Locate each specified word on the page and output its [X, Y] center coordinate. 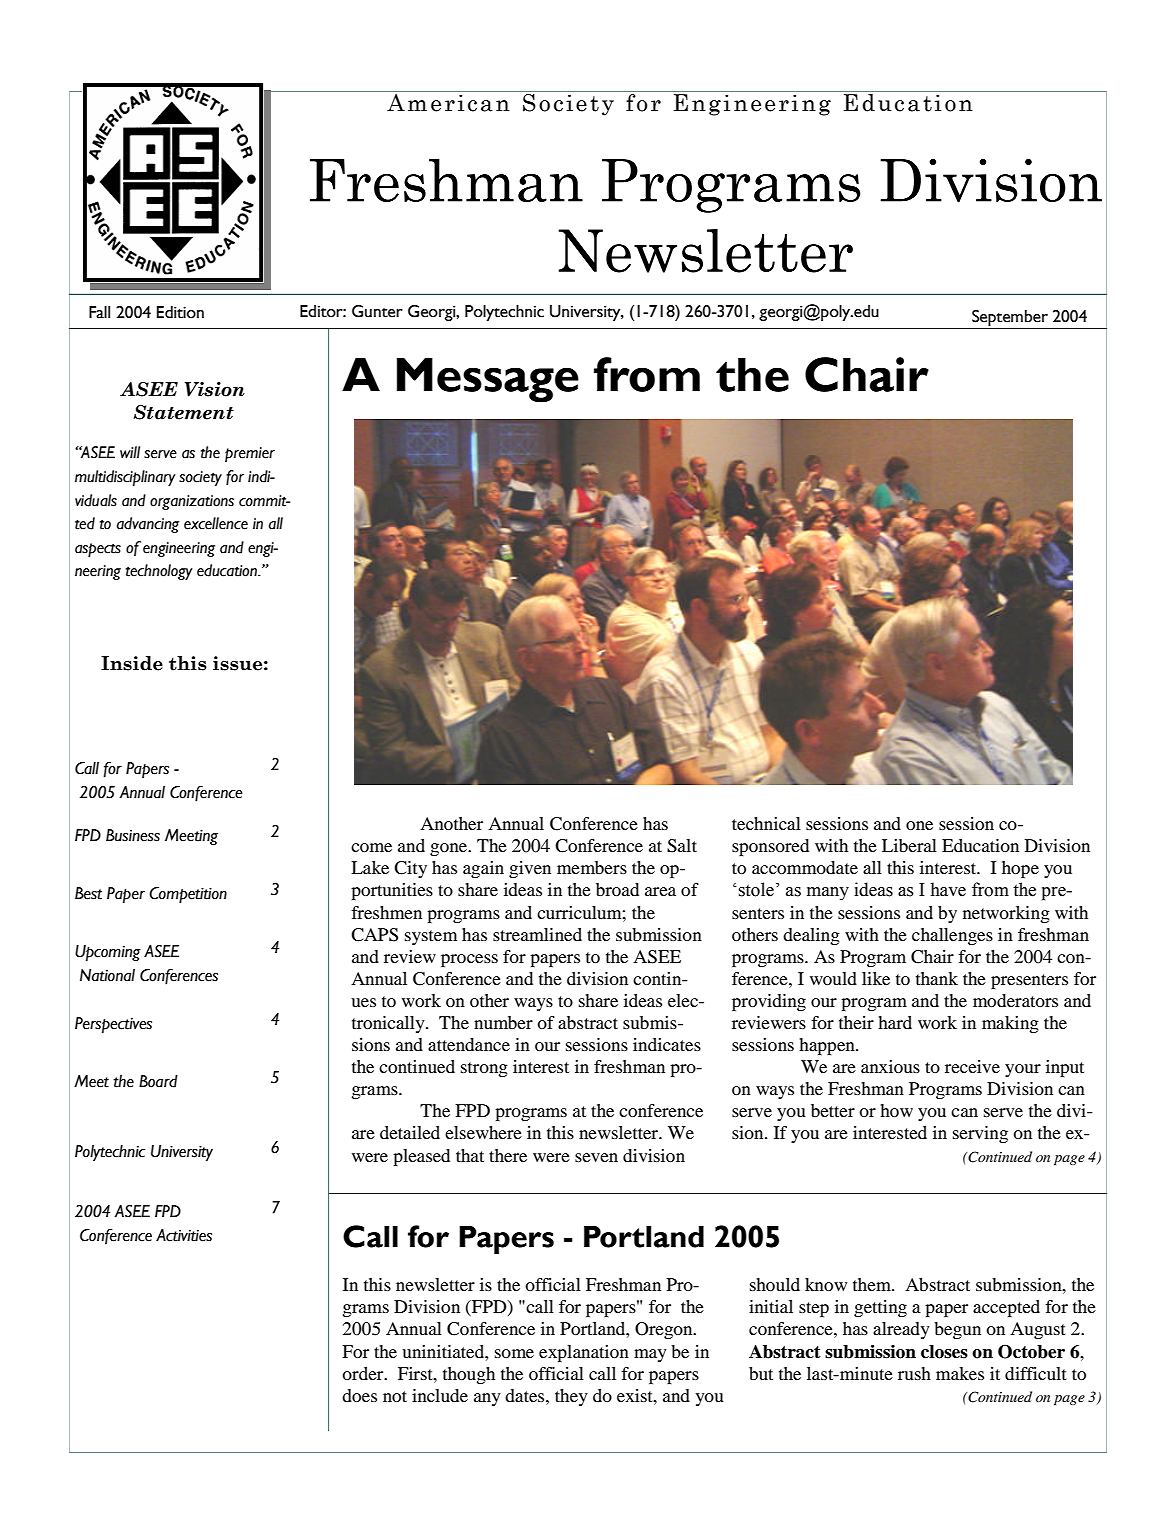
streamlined [537, 934]
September [1010, 319]
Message [488, 380]
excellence [216, 523]
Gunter [377, 311]
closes [944, 1352]
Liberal [909, 845]
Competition [188, 895]
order [364, 1373]
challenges [952, 936]
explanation [584, 1353]
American [448, 103]
